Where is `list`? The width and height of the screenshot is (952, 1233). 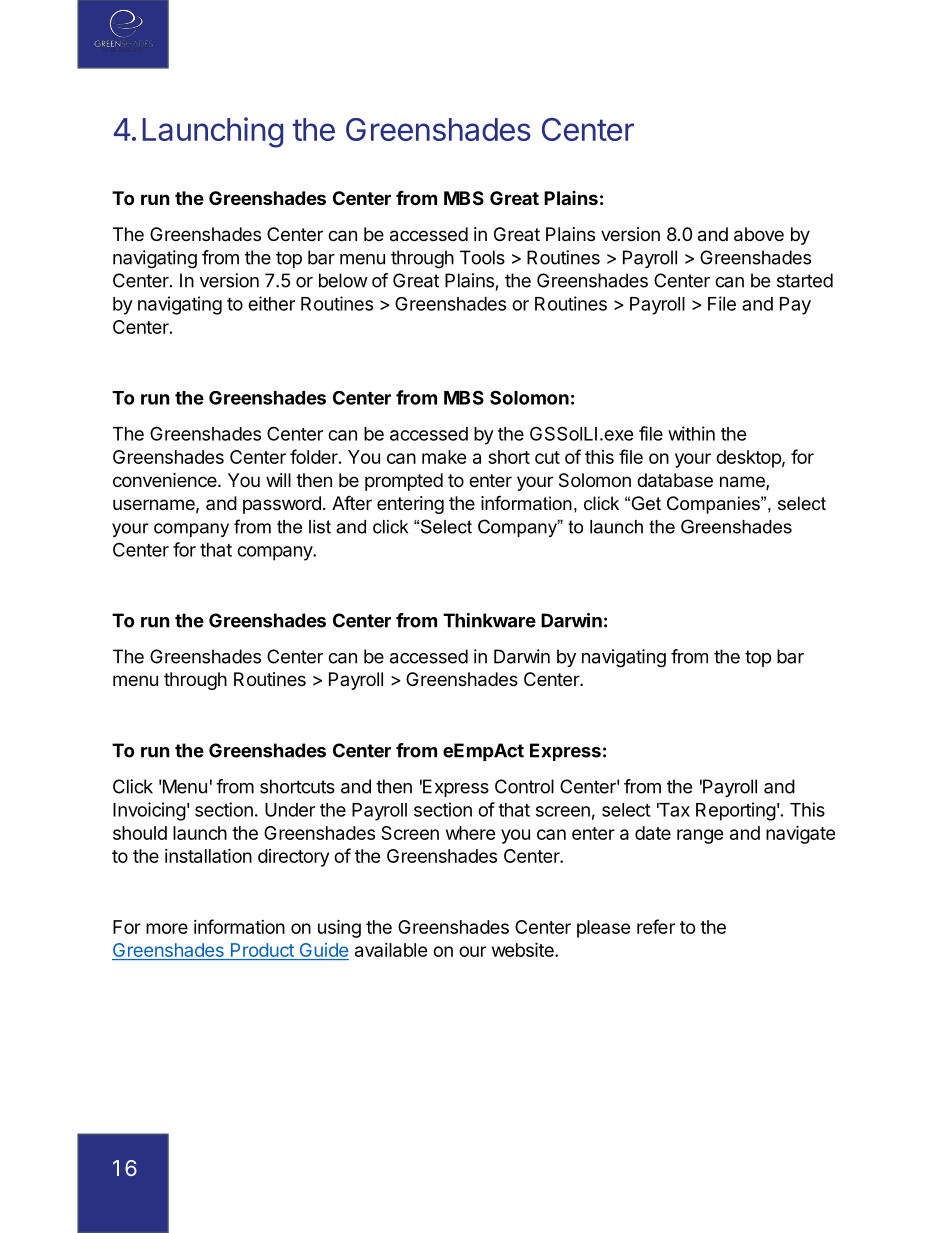
list is located at coordinates (320, 527).
